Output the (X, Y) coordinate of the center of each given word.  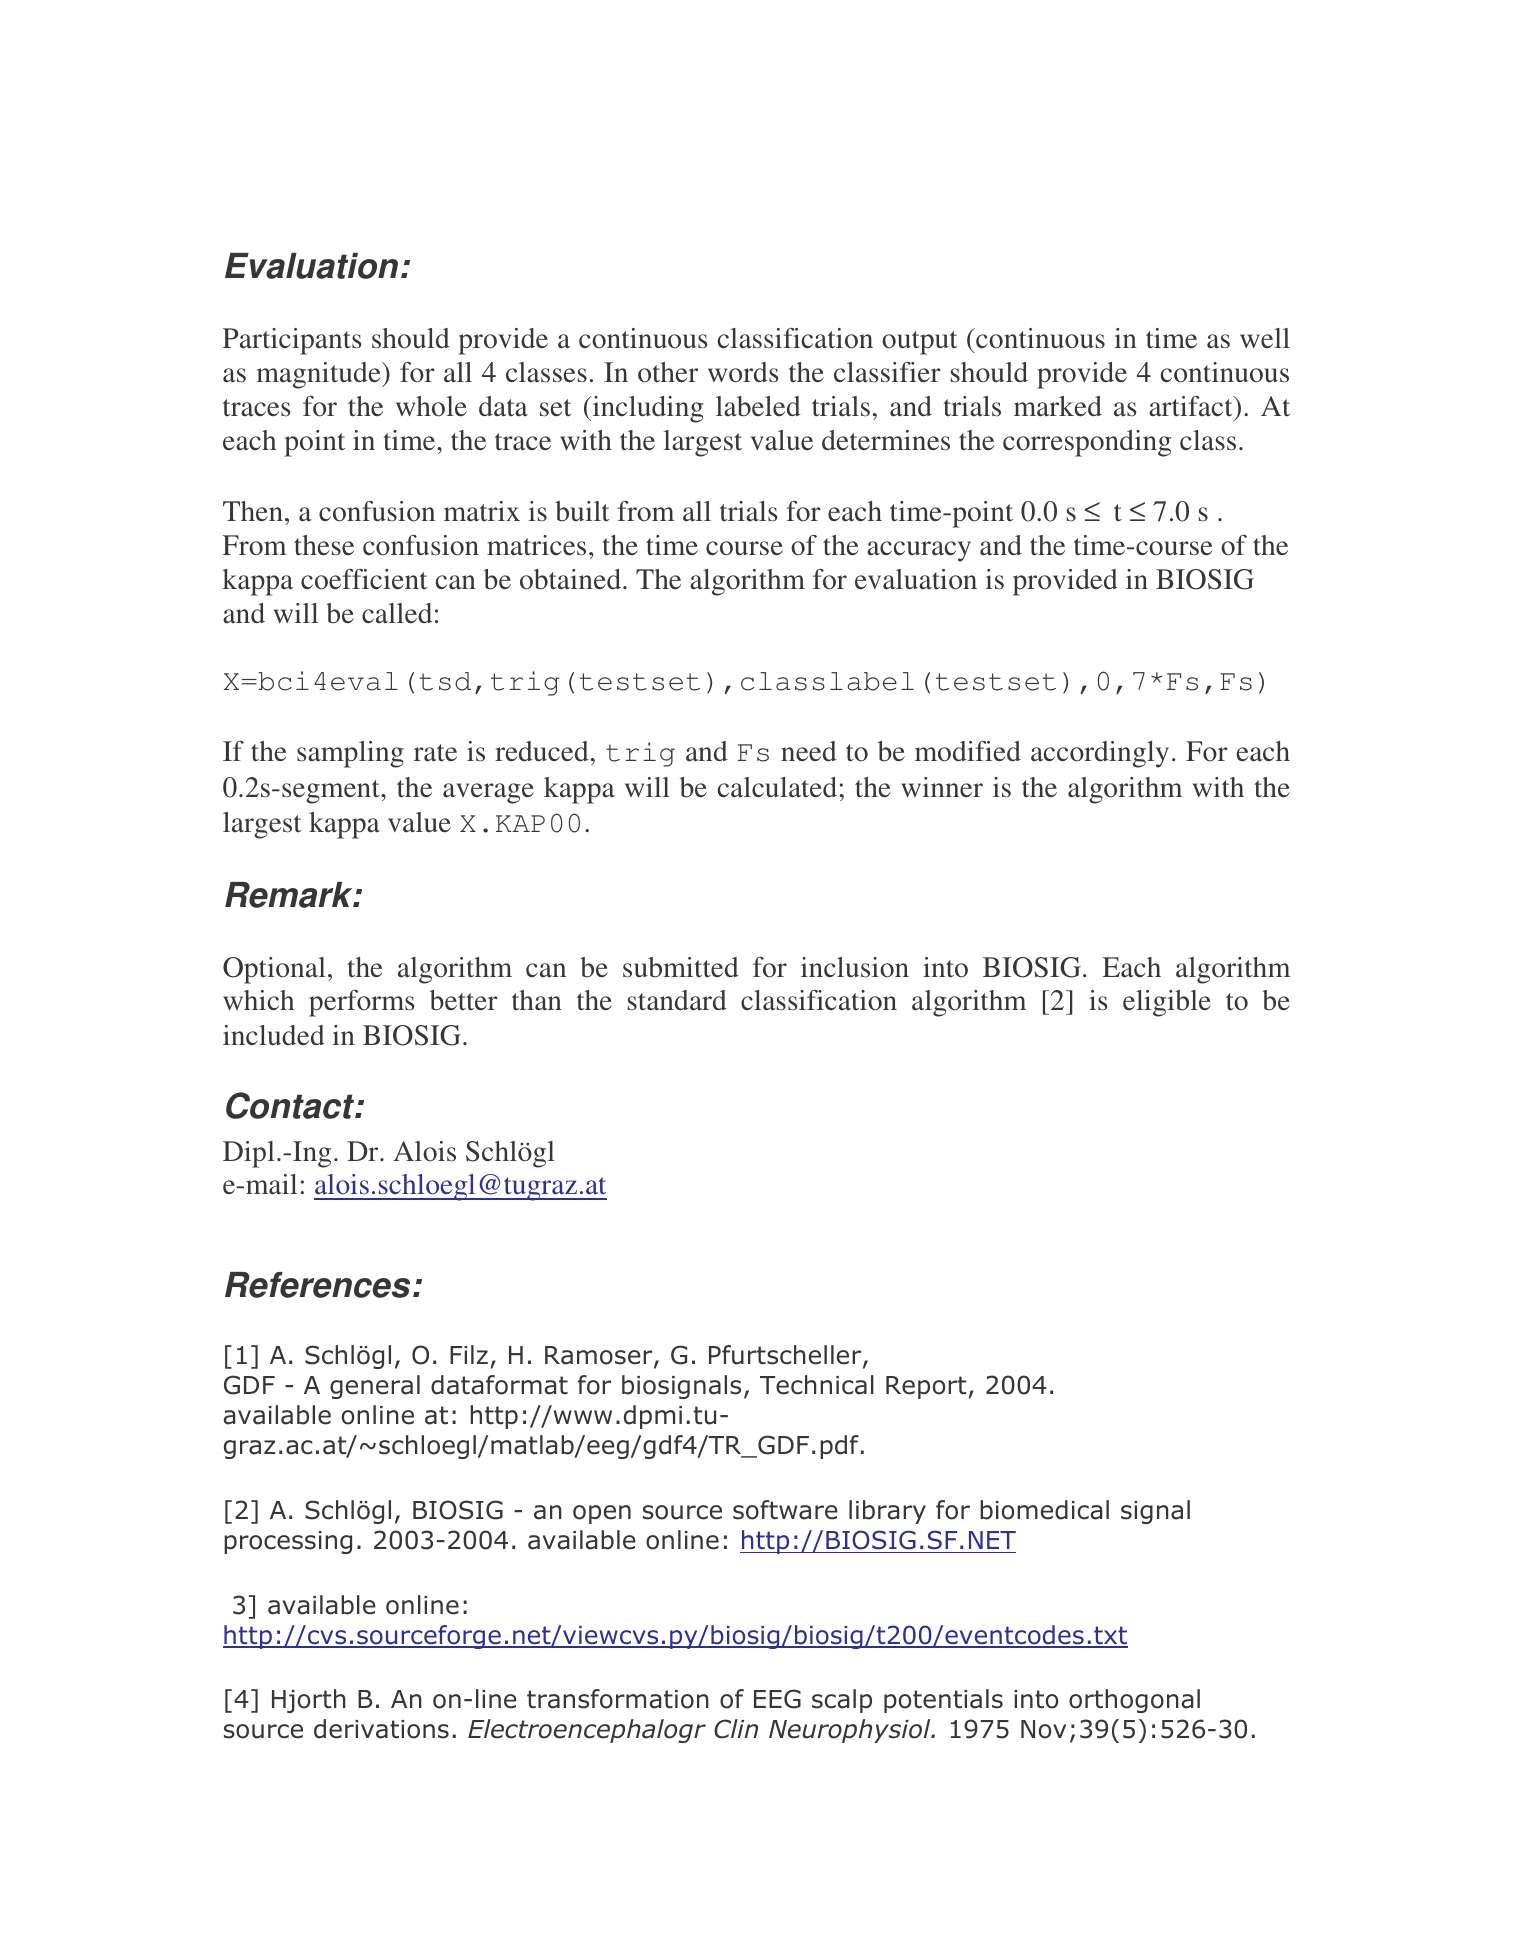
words (743, 372)
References (317, 1285)
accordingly (1100, 754)
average (488, 793)
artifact (1192, 406)
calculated (779, 787)
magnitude (319, 375)
